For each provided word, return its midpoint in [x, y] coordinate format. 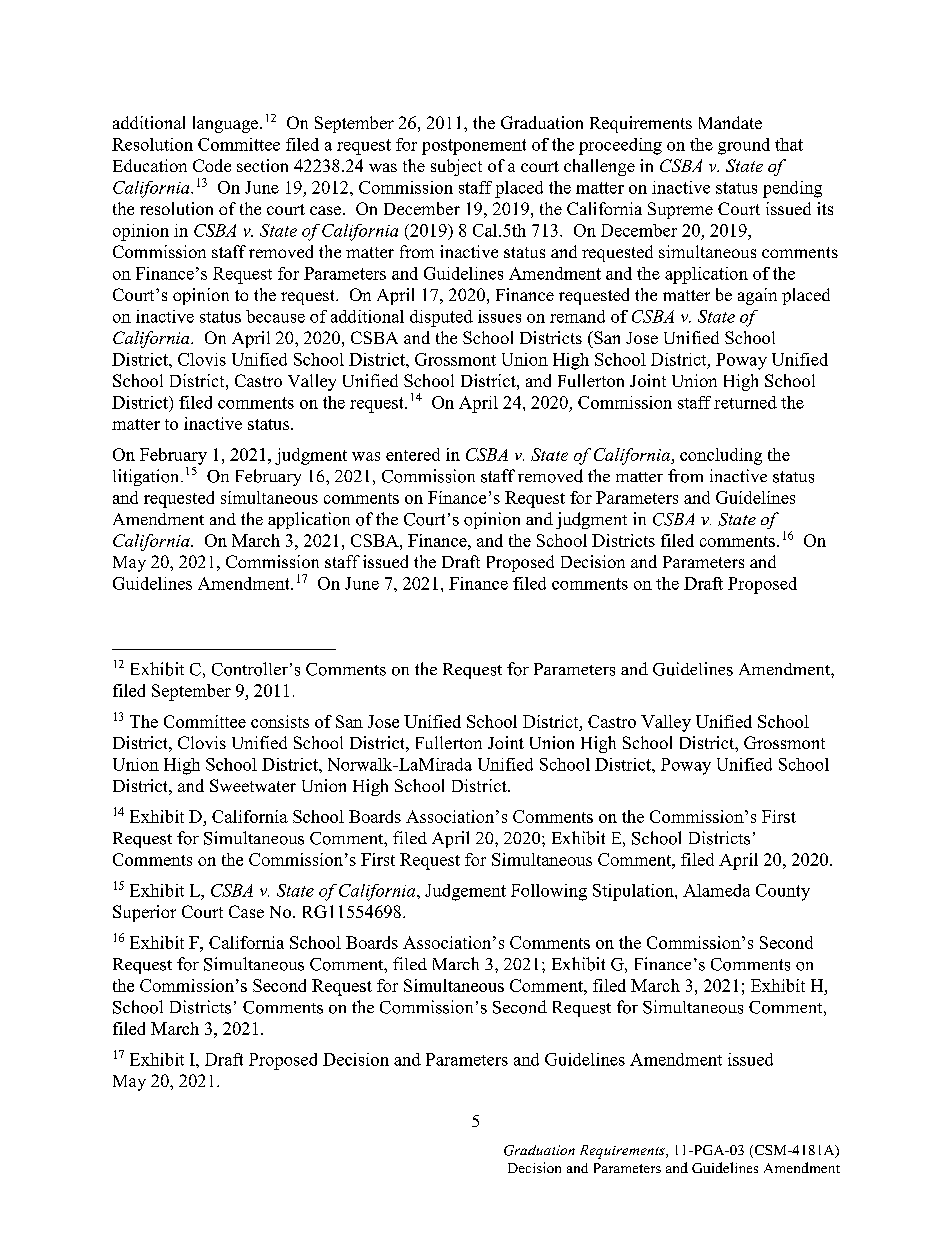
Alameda [716, 890]
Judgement [465, 892]
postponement [474, 147]
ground [744, 146]
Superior [144, 913]
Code [212, 165]
